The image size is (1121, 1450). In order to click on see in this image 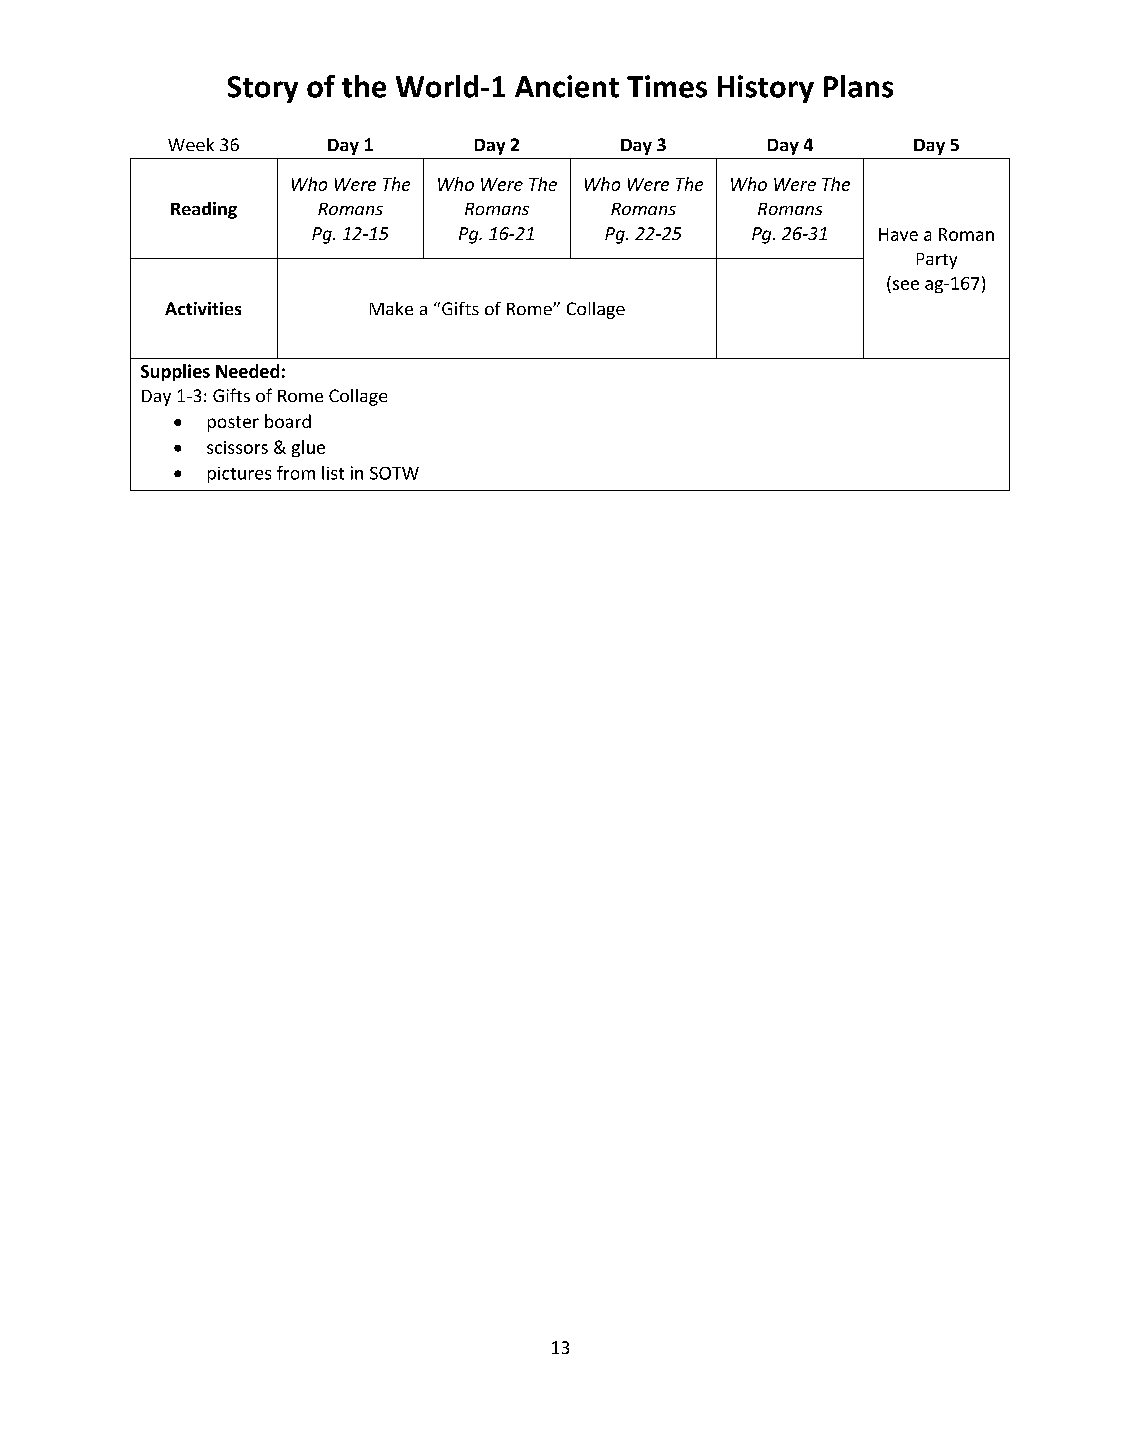, I will do `click(906, 285)`.
